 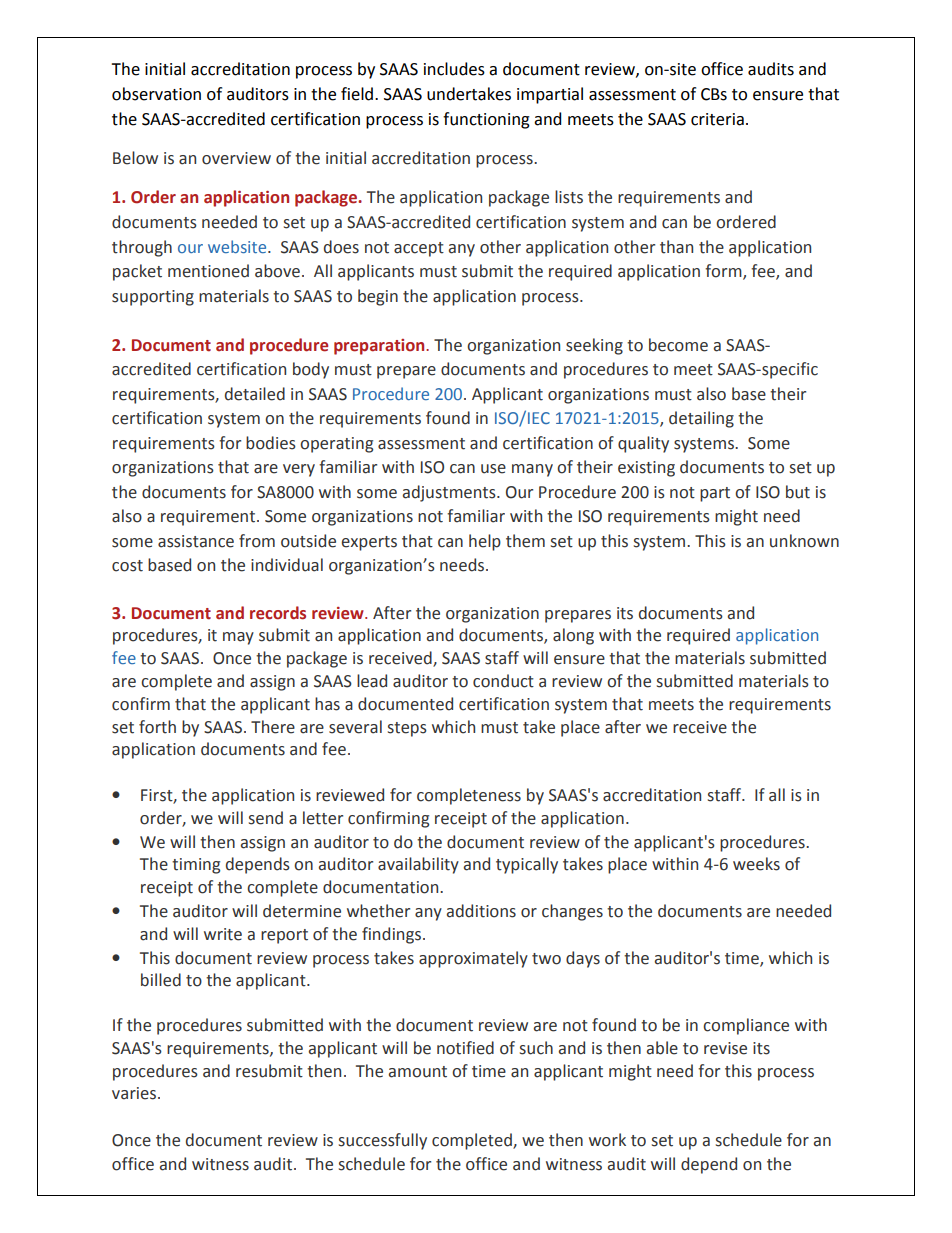 I want to click on may, so click(x=238, y=638).
